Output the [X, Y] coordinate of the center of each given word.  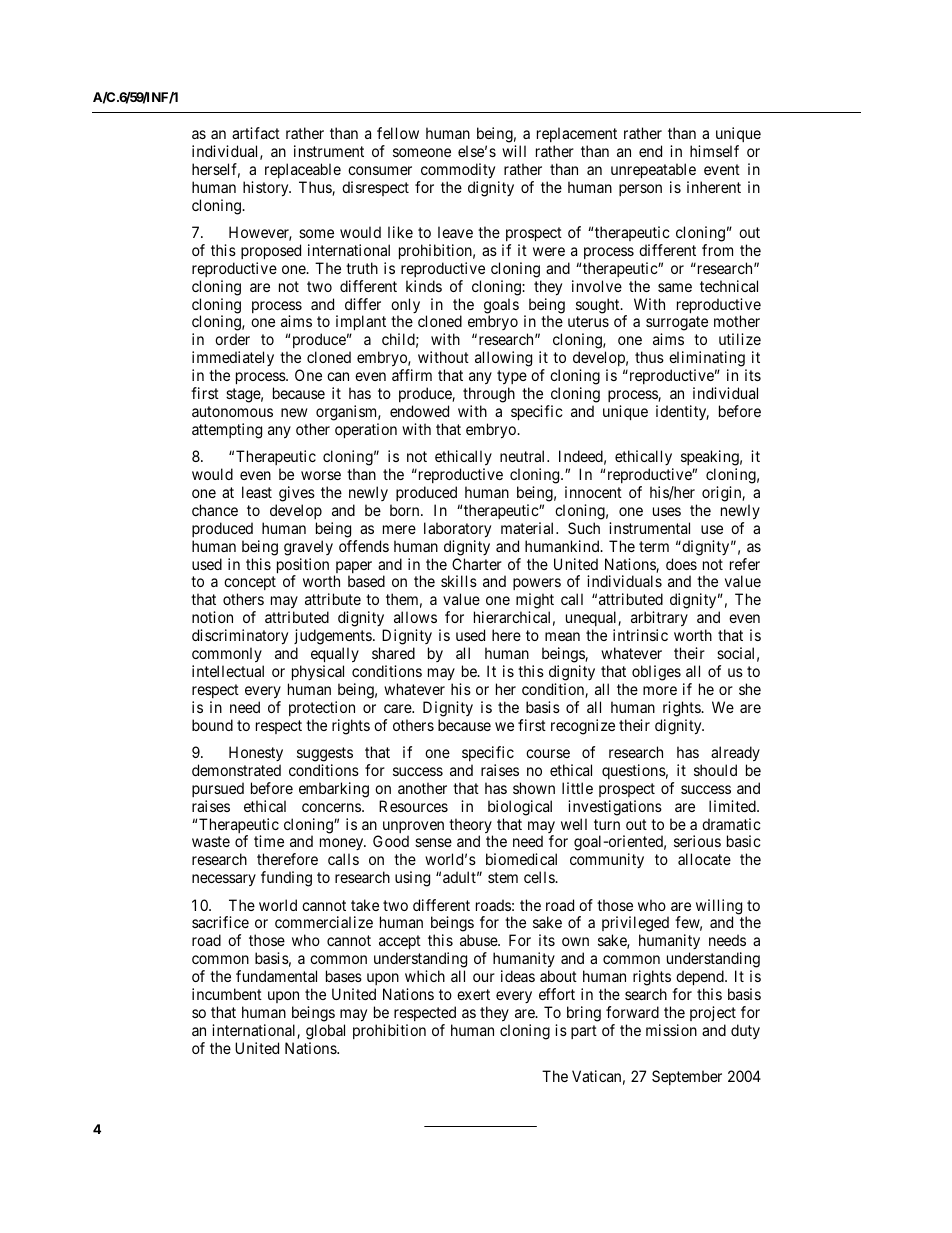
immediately [233, 360]
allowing [503, 359]
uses [667, 511]
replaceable [303, 170]
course [548, 753]
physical [318, 672]
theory [471, 827]
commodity [458, 171]
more [660, 690]
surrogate [677, 325]
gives [297, 494]
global [325, 1032]
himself [714, 151]
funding [286, 879]
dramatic [731, 824]
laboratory [457, 530]
